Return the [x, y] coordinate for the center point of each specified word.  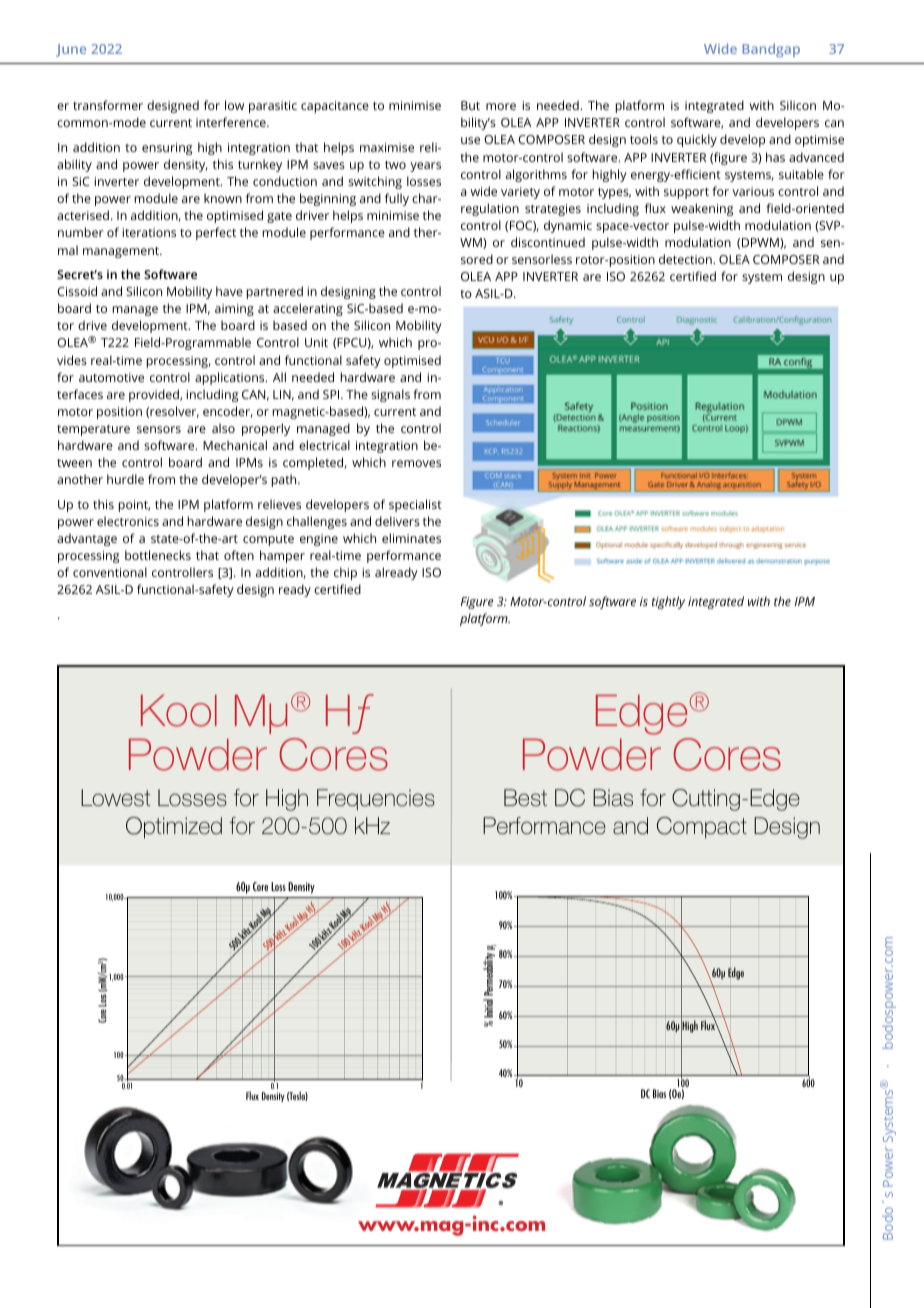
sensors [159, 429]
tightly [668, 602]
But [470, 105]
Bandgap [771, 50]
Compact [702, 828]
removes [416, 463]
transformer [108, 105]
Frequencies [376, 800]
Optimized [174, 828]
